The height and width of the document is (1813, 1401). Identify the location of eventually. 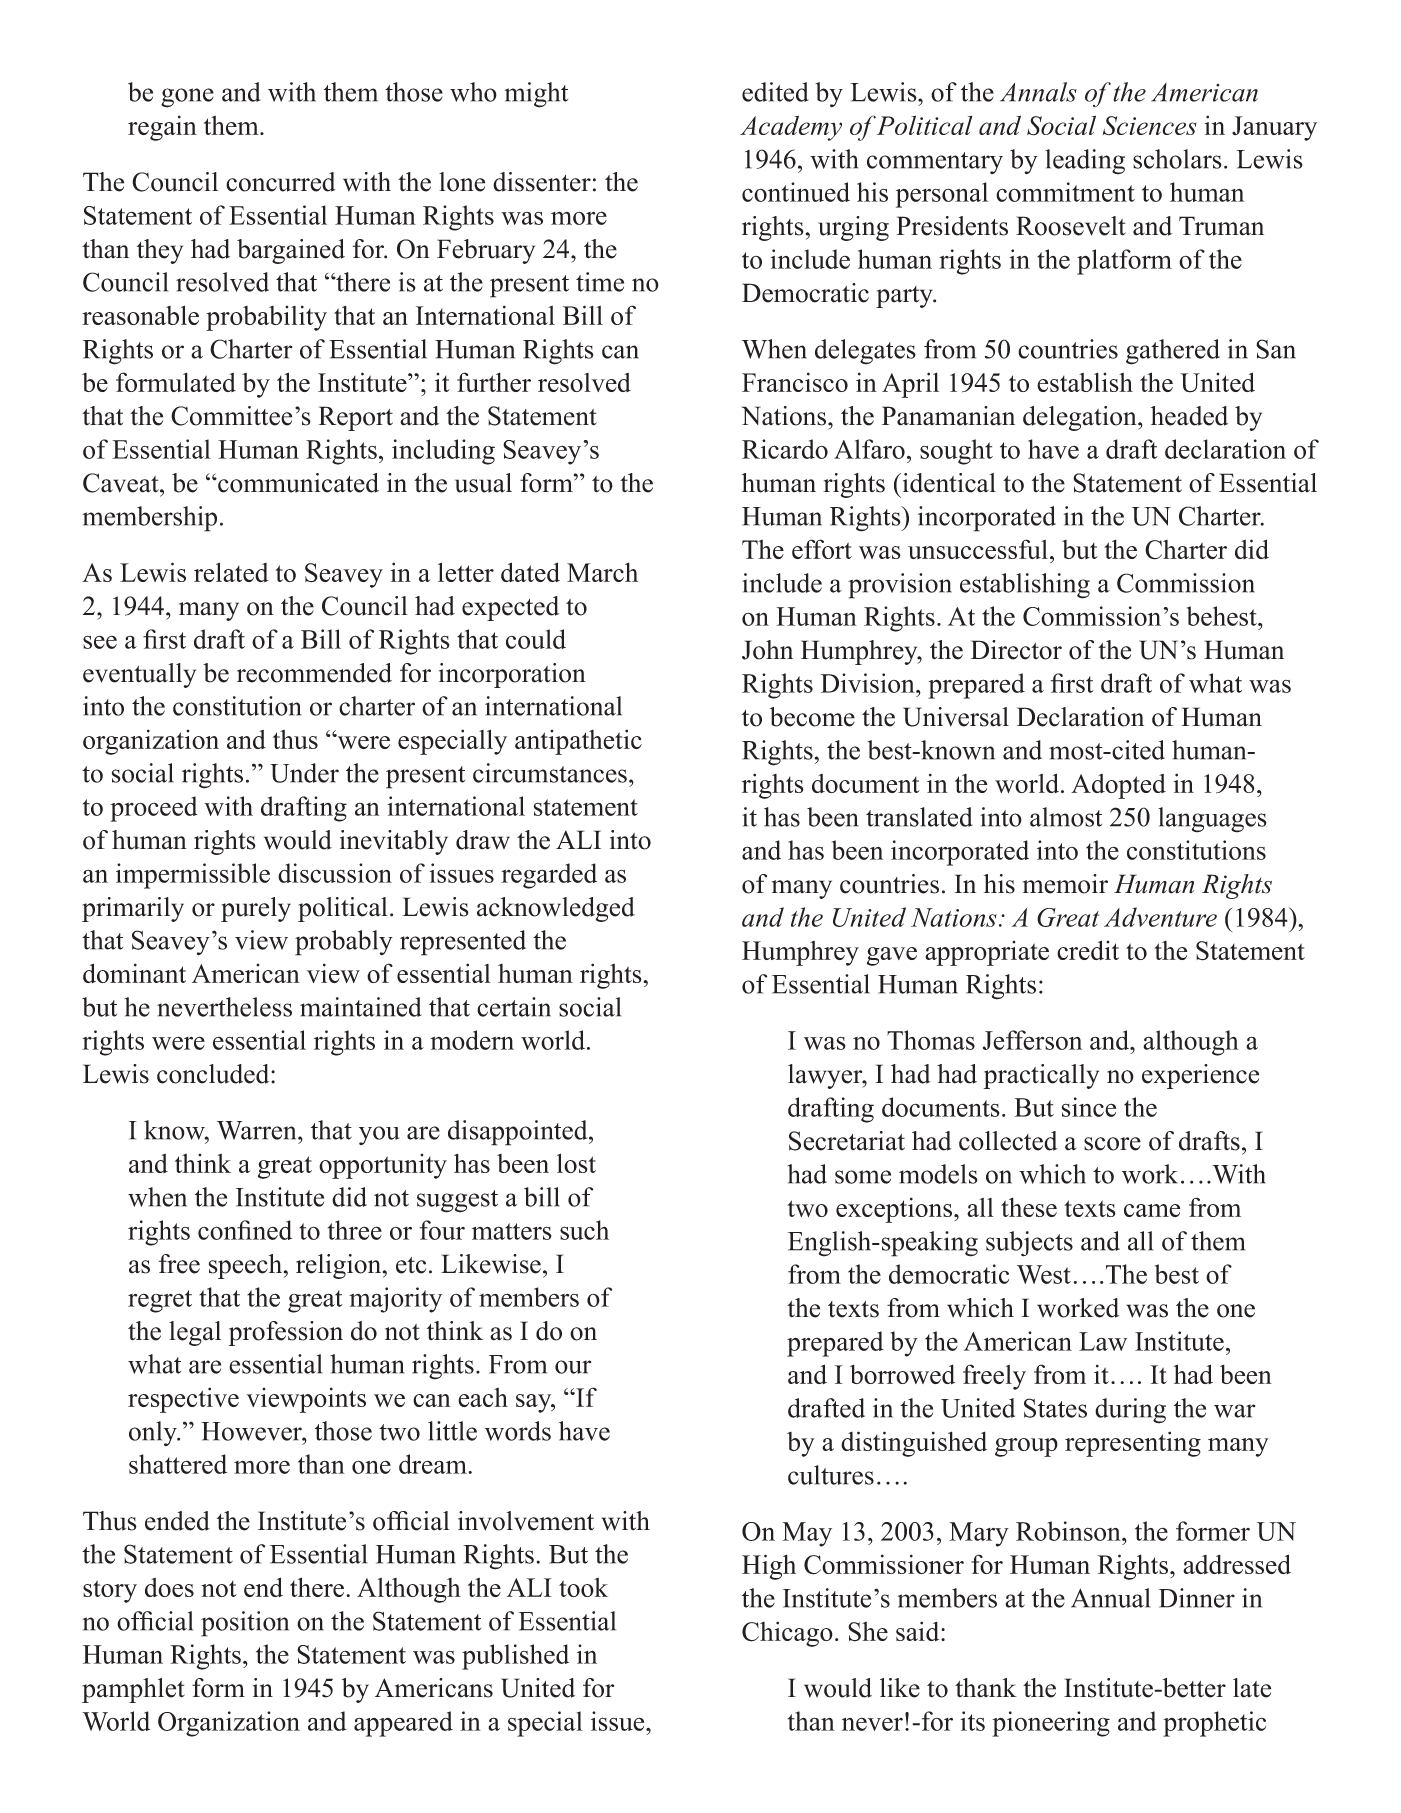
(139, 675).
